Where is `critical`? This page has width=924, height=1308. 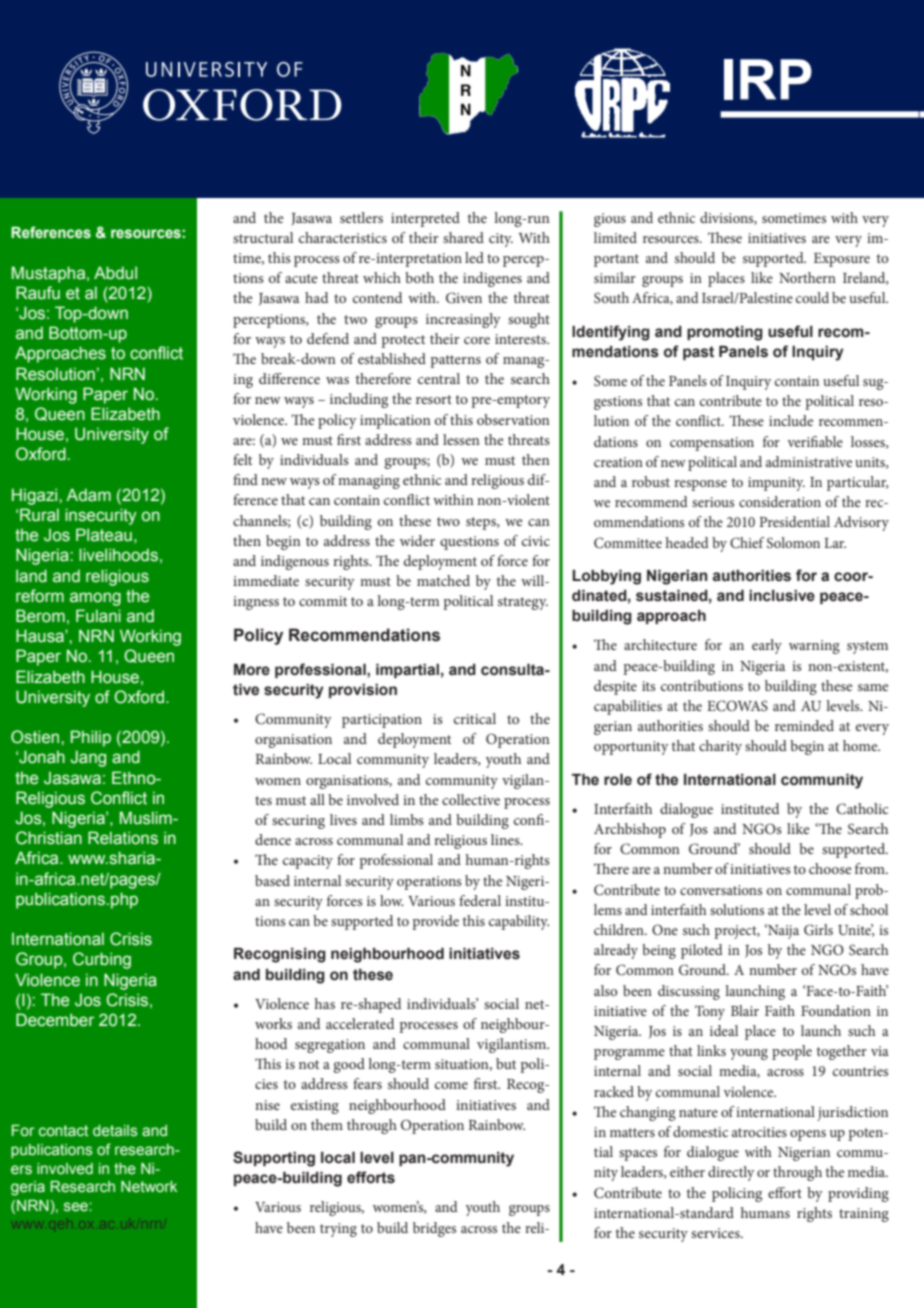 critical is located at coordinates (475, 718).
